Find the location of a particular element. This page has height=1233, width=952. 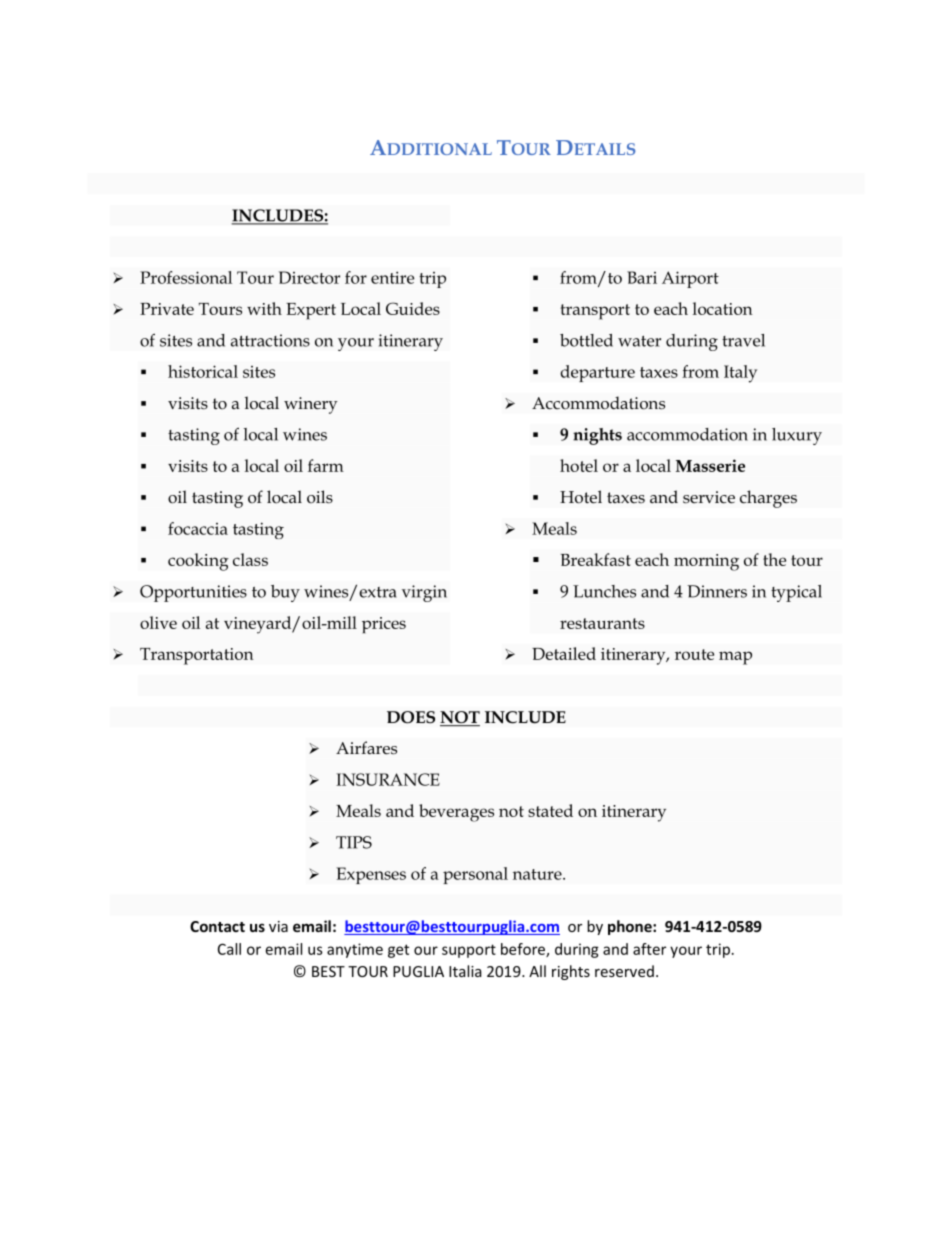

route is located at coordinates (694, 654).
